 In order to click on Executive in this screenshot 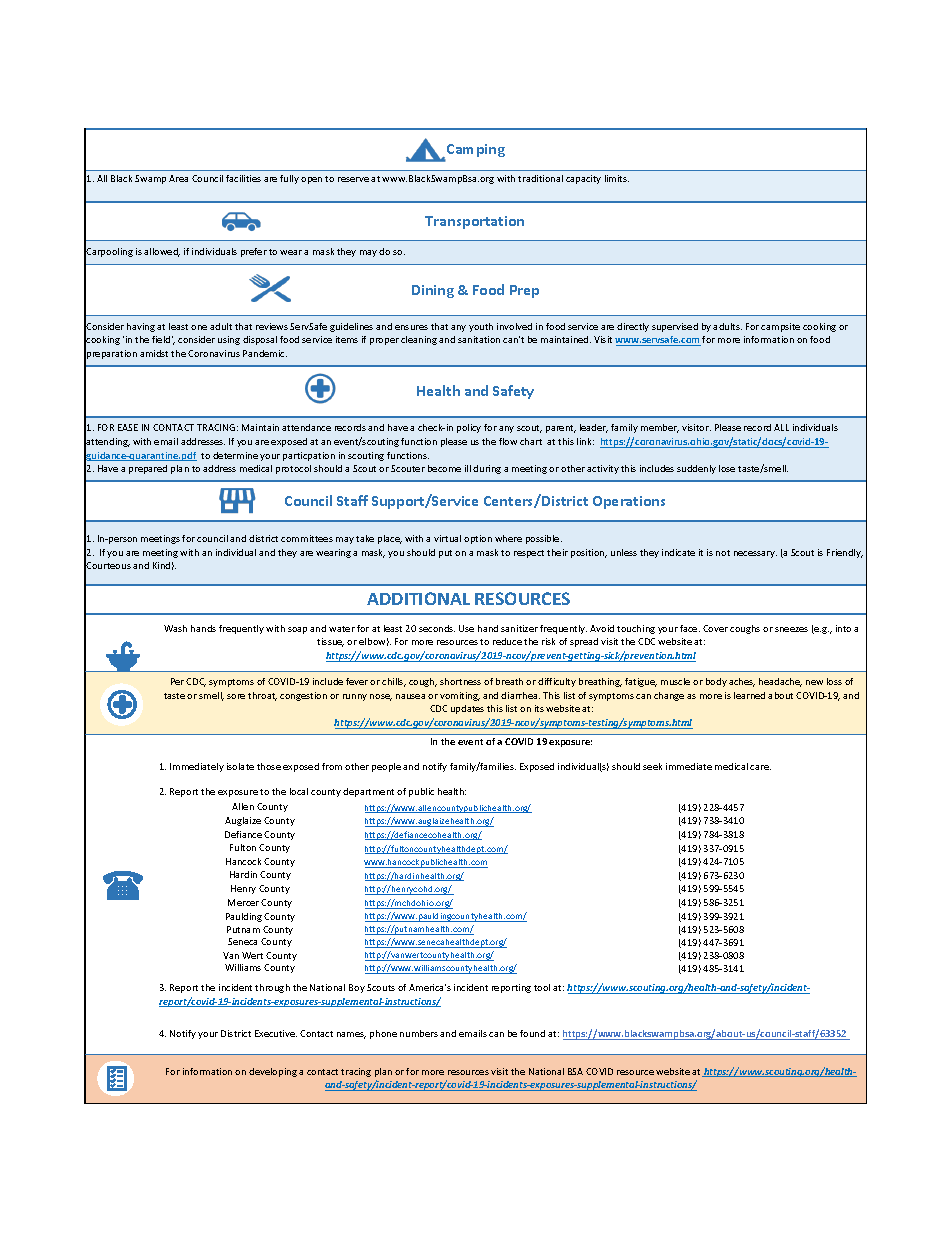, I will do `click(276, 1033)`.
